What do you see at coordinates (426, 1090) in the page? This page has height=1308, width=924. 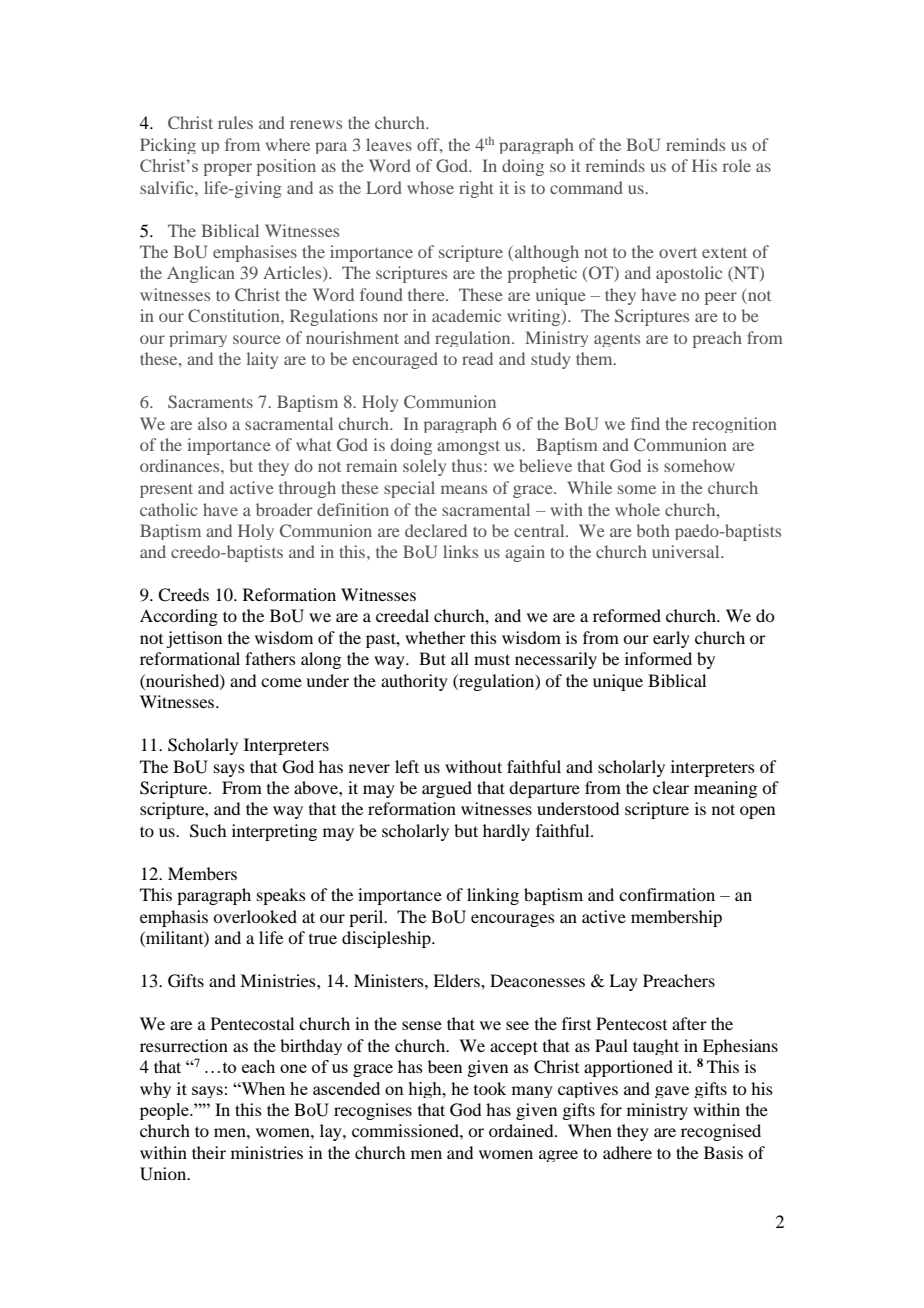 I see `high` at bounding box center [426, 1090].
